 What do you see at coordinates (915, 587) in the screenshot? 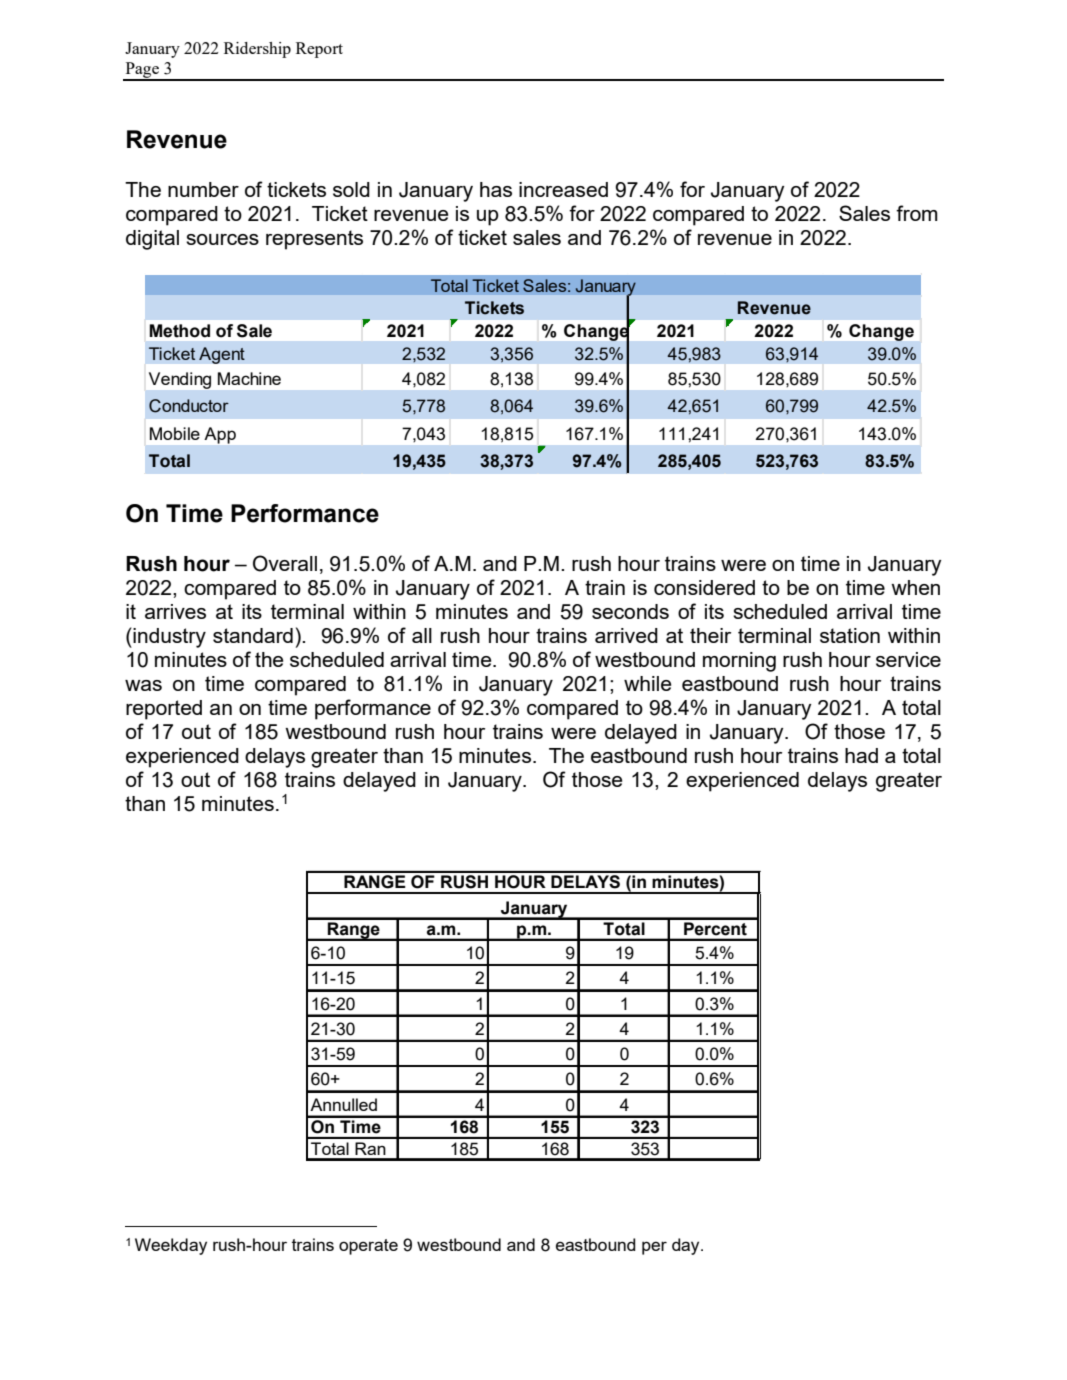
I see `when` at bounding box center [915, 587].
